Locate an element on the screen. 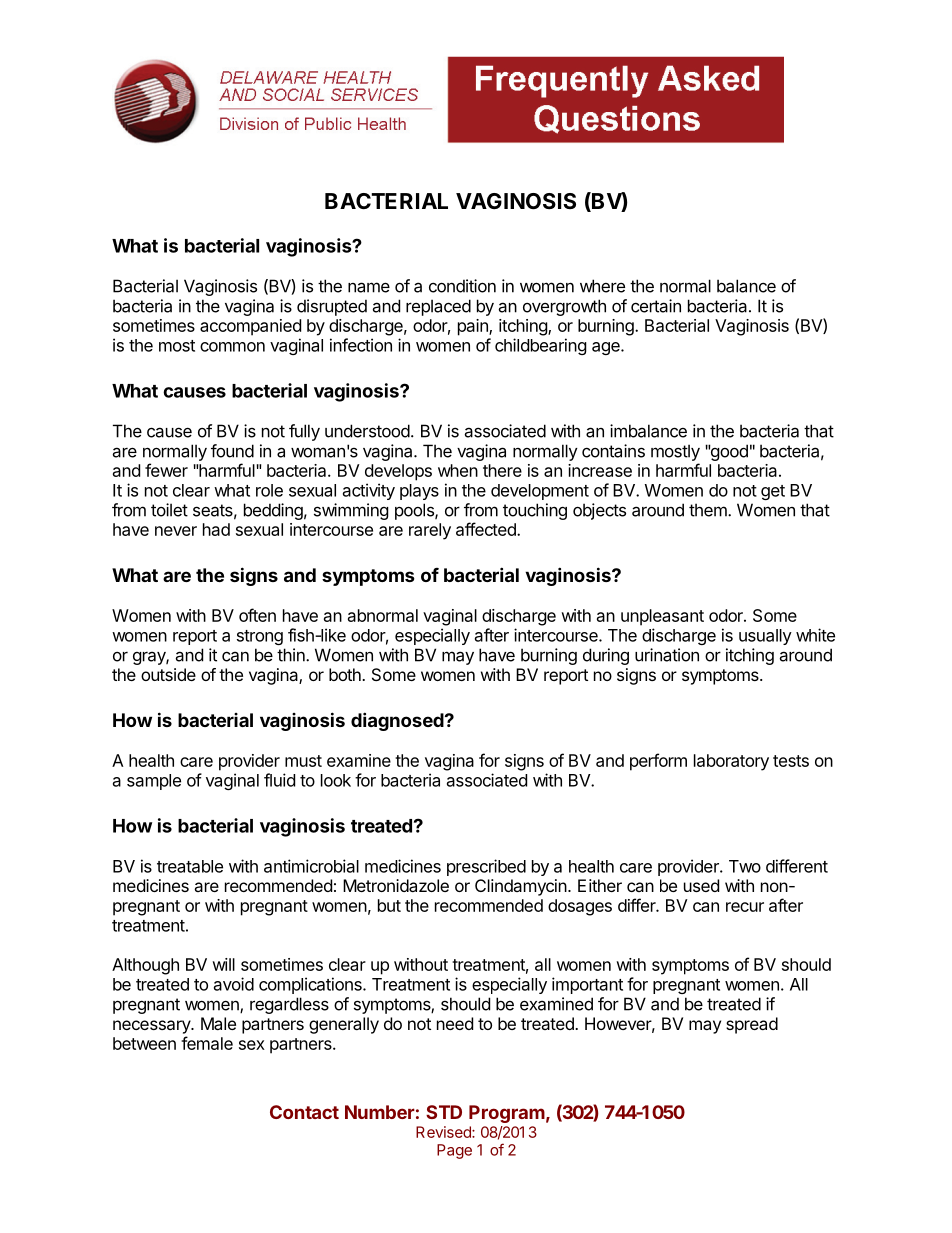 This screenshot has width=952, height=1233. pain is located at coordinates (474, 327).
